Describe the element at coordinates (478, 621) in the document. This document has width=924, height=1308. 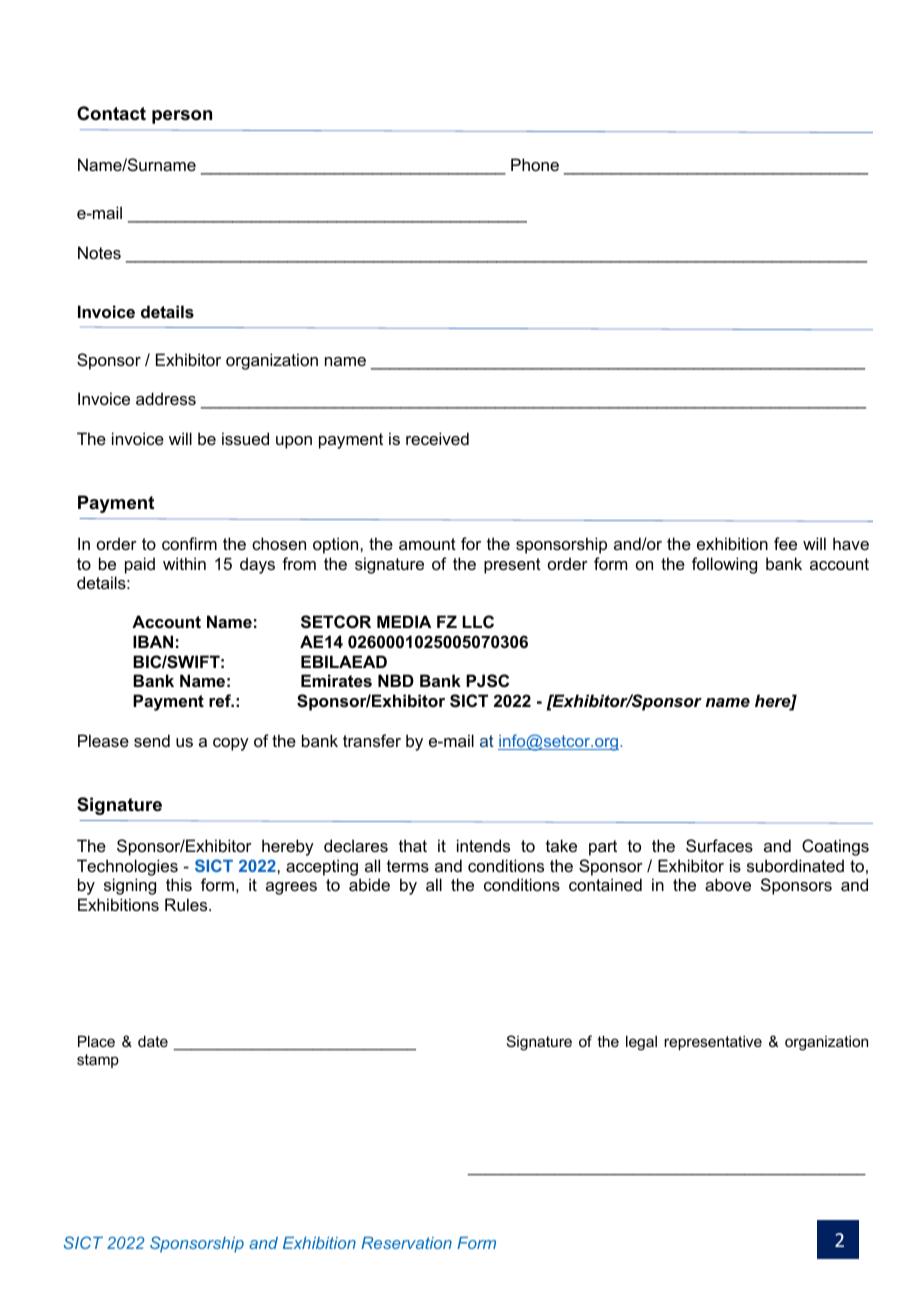
I see `LLC` at that location.
